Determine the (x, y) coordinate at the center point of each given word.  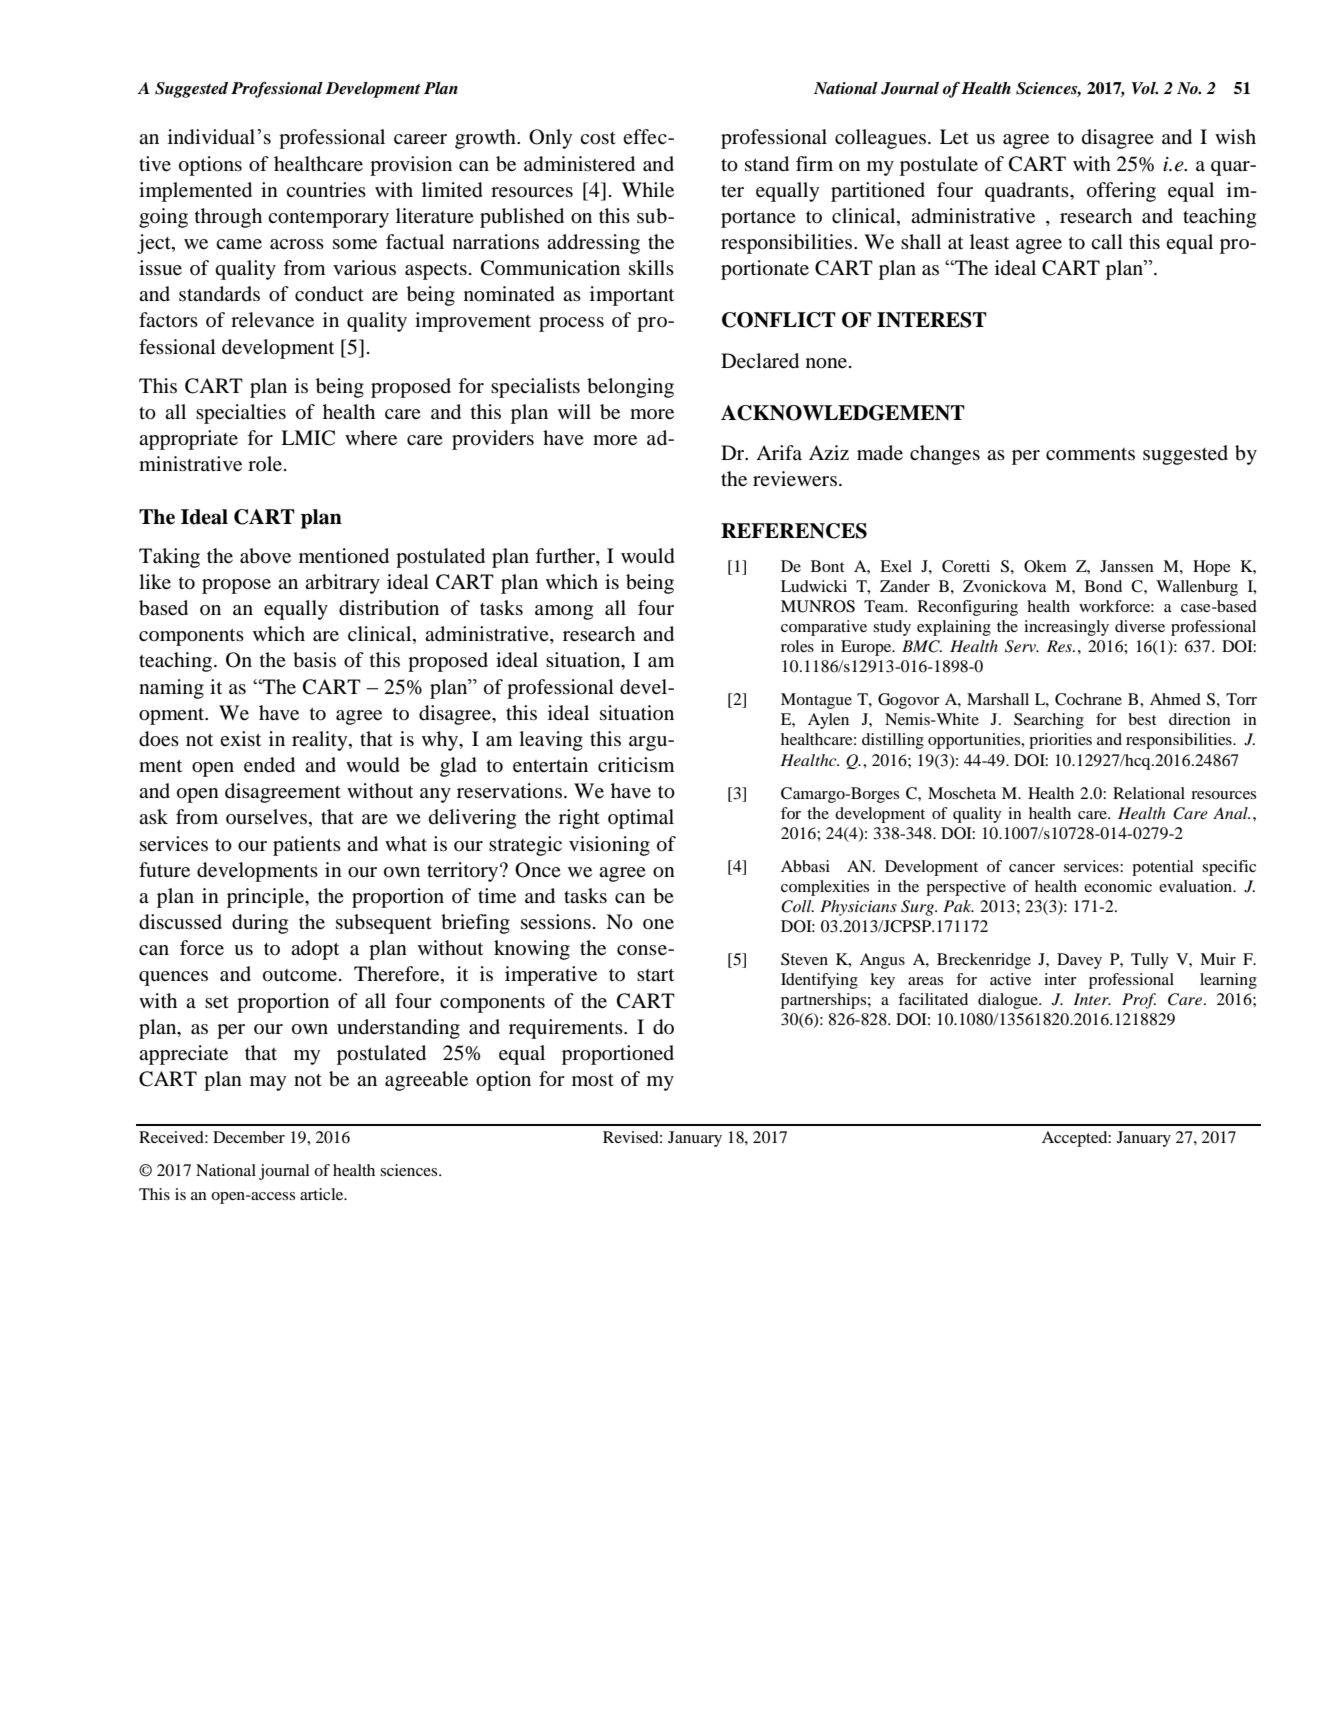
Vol (1145, 88)
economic (1118, 886)
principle (266, 898)
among (564, 612)
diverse (1140, 626)
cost (598, 138)
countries (326, 190)
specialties (241, 414)
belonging (630, 388)
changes (945, 455)
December (249, 1137)
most (593, 1080)
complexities (825, 888)
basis (314, 660)
